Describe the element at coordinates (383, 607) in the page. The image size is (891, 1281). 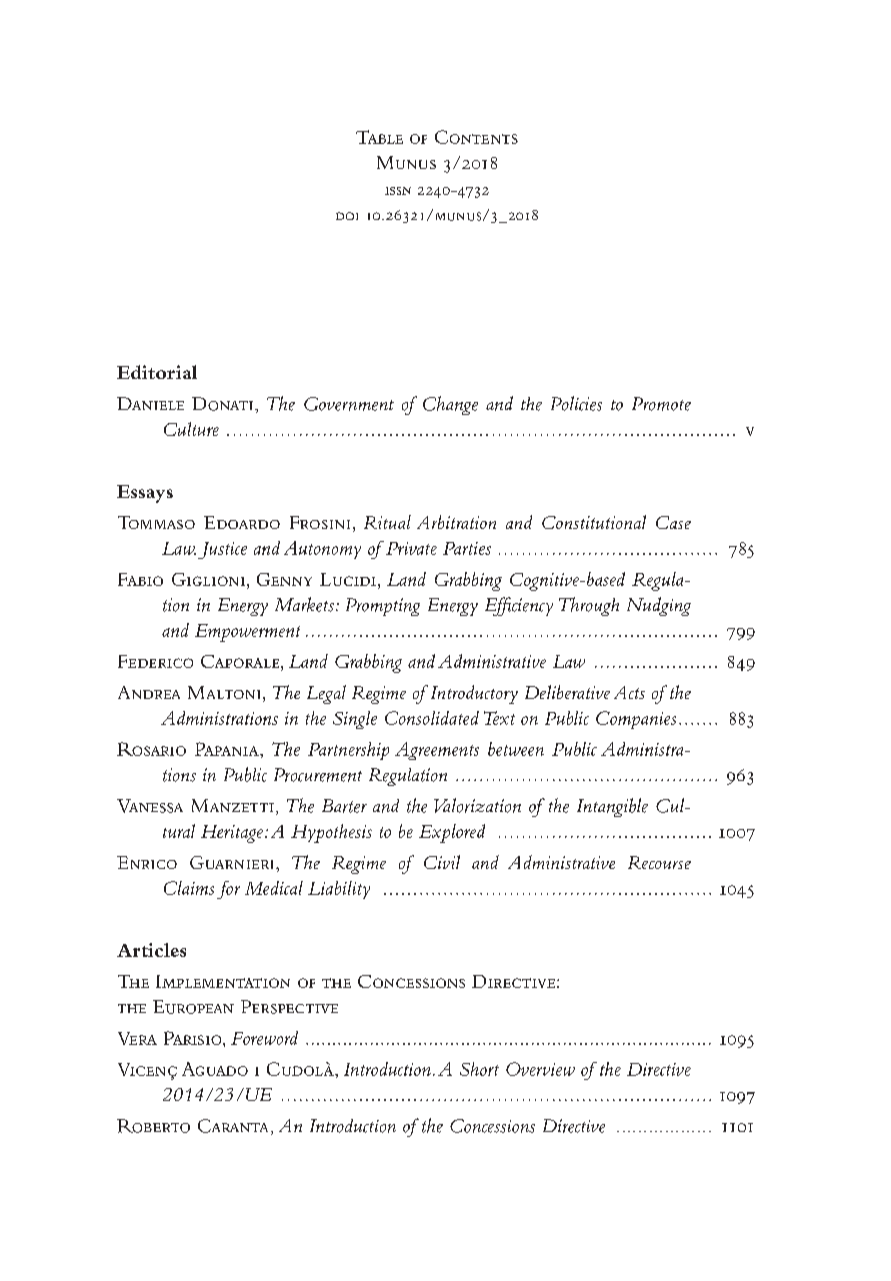
I see `Prompting` at that location.
